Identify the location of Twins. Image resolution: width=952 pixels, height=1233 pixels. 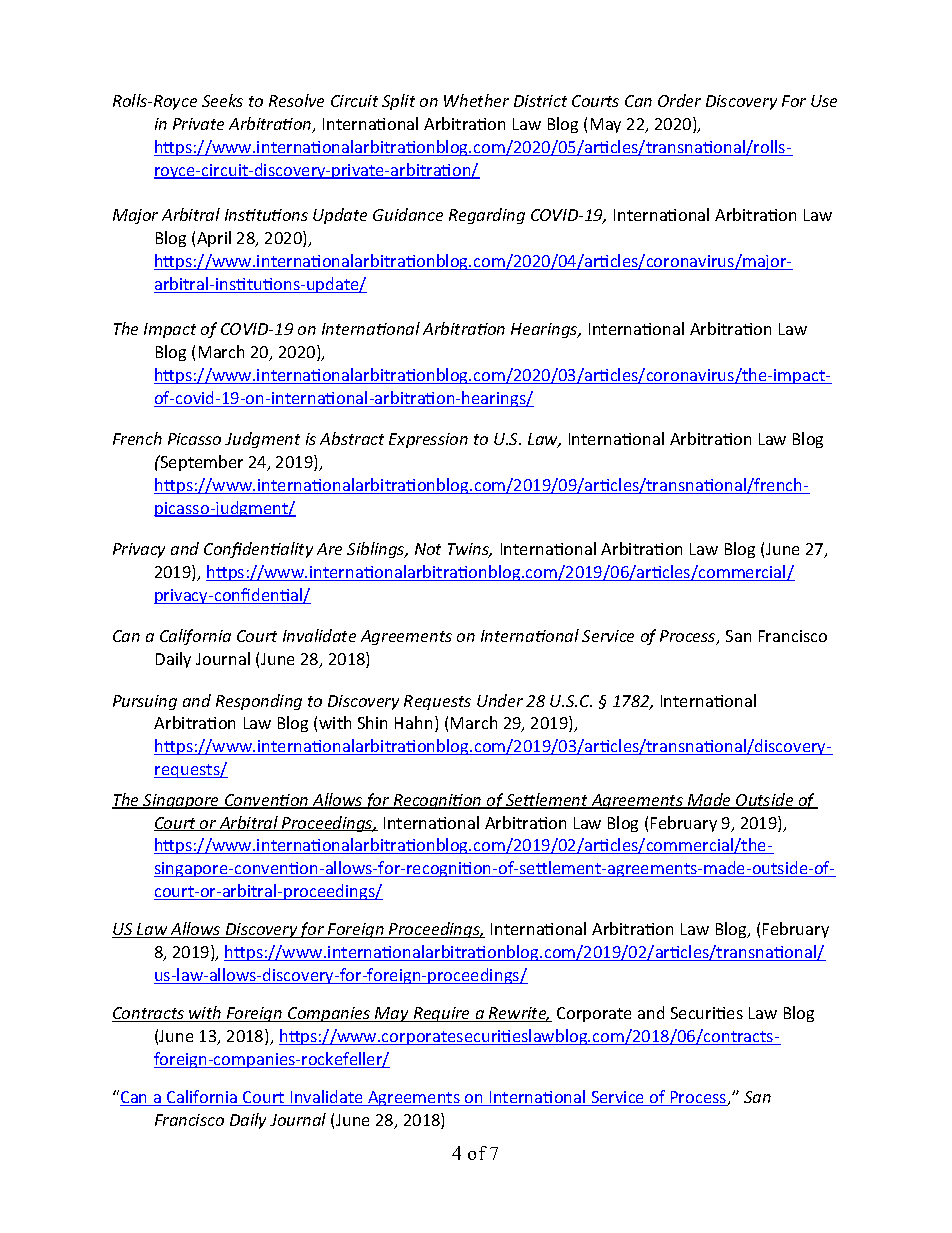
(470, 550).
